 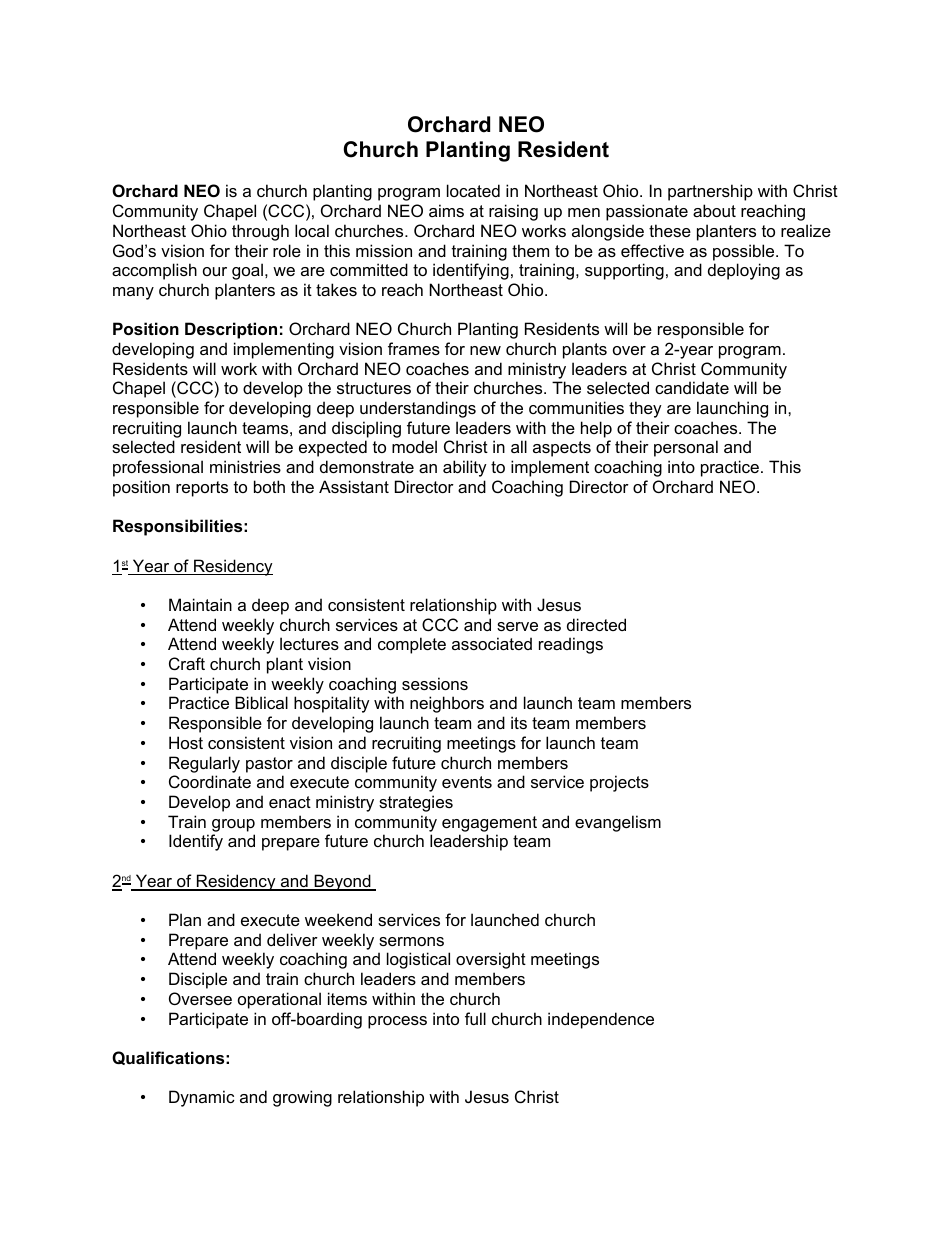 I want to click on full, so click(x=475, y=1018).
